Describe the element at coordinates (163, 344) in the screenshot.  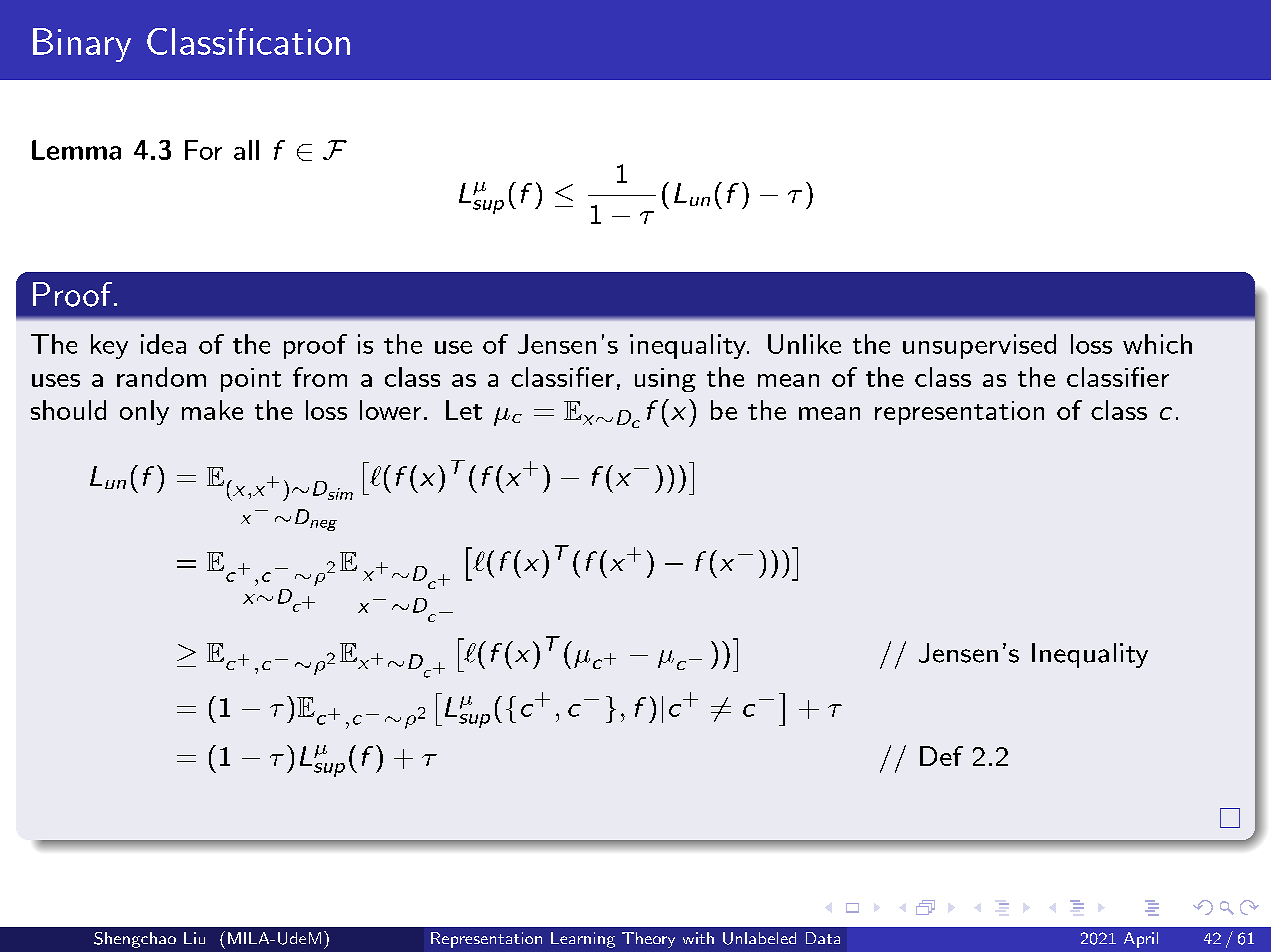
I see `idea` at that location.
